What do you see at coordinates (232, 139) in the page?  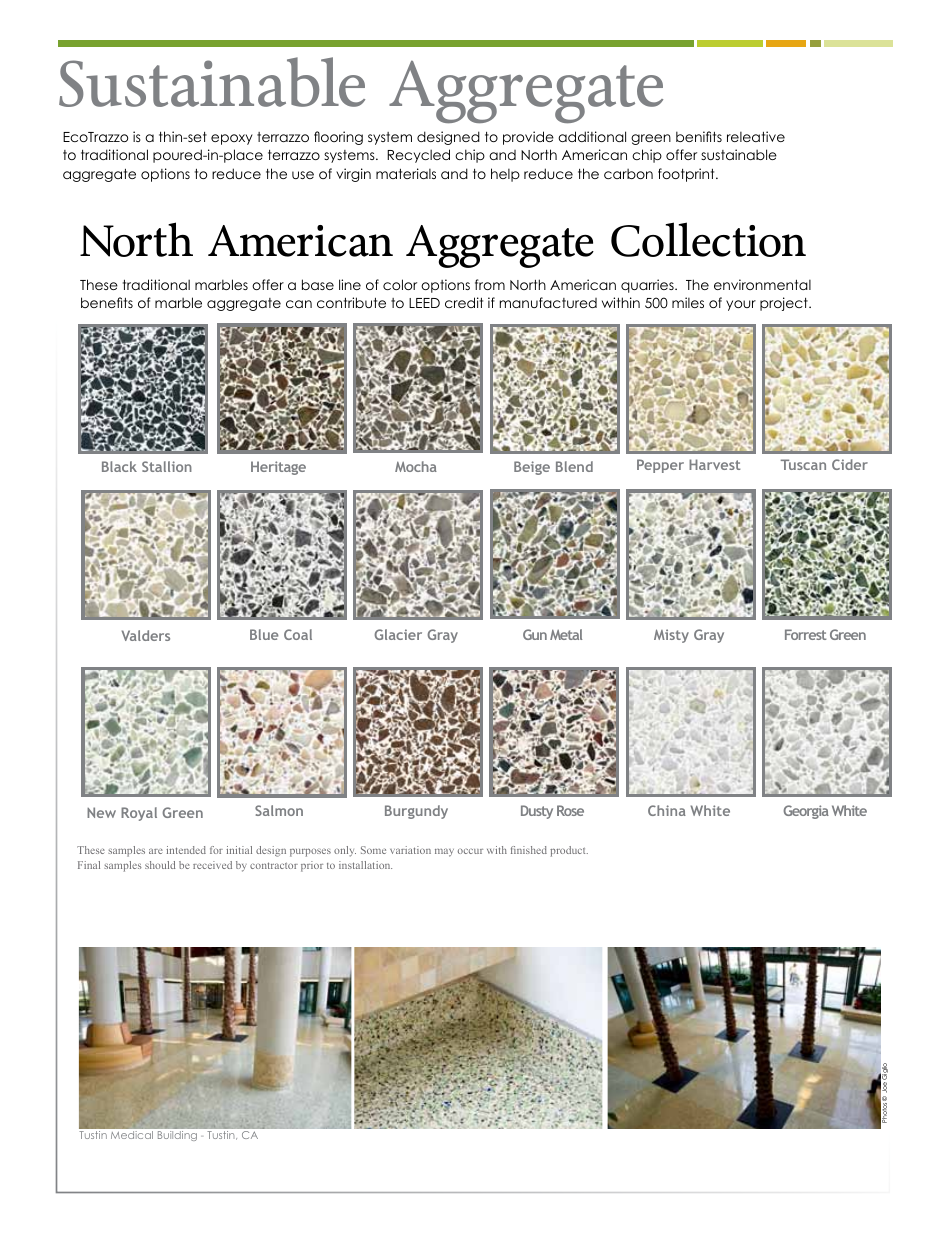 I see `epoxy` at bounding box center [232, 139].
